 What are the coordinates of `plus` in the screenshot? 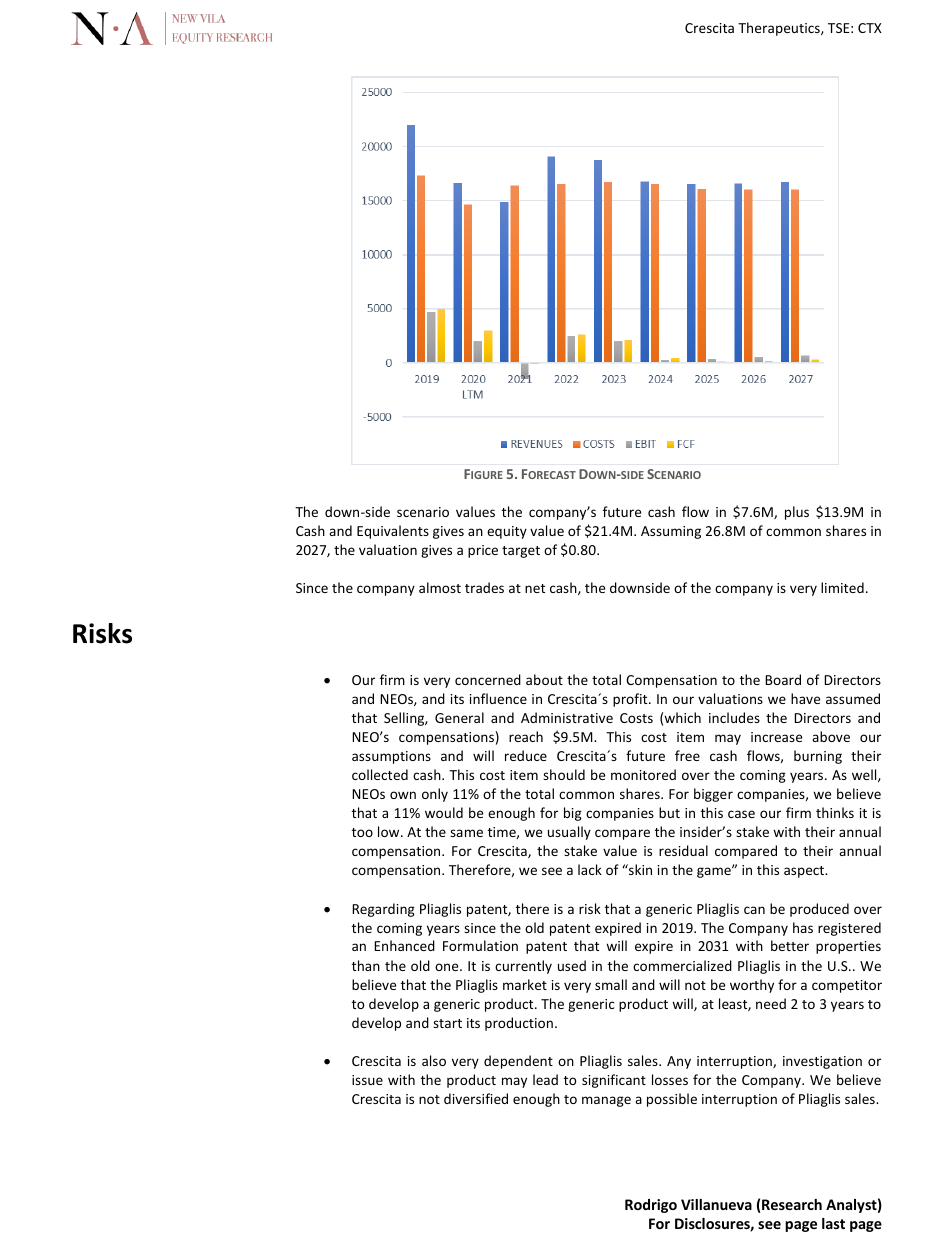 It's located at (797, 513).
